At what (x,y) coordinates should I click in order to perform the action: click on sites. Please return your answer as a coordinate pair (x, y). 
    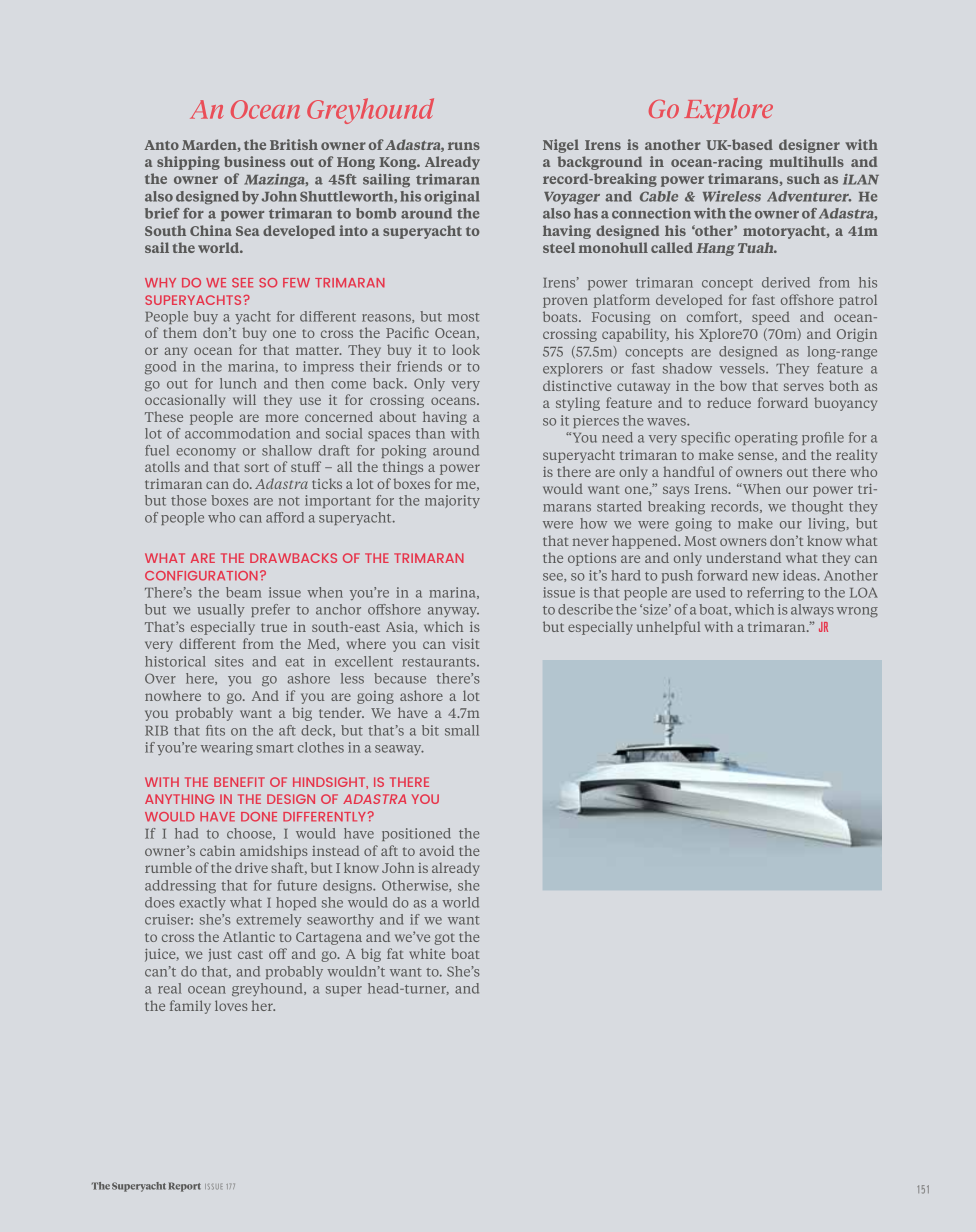
    Looking at the image, I should click on (229, 661).
